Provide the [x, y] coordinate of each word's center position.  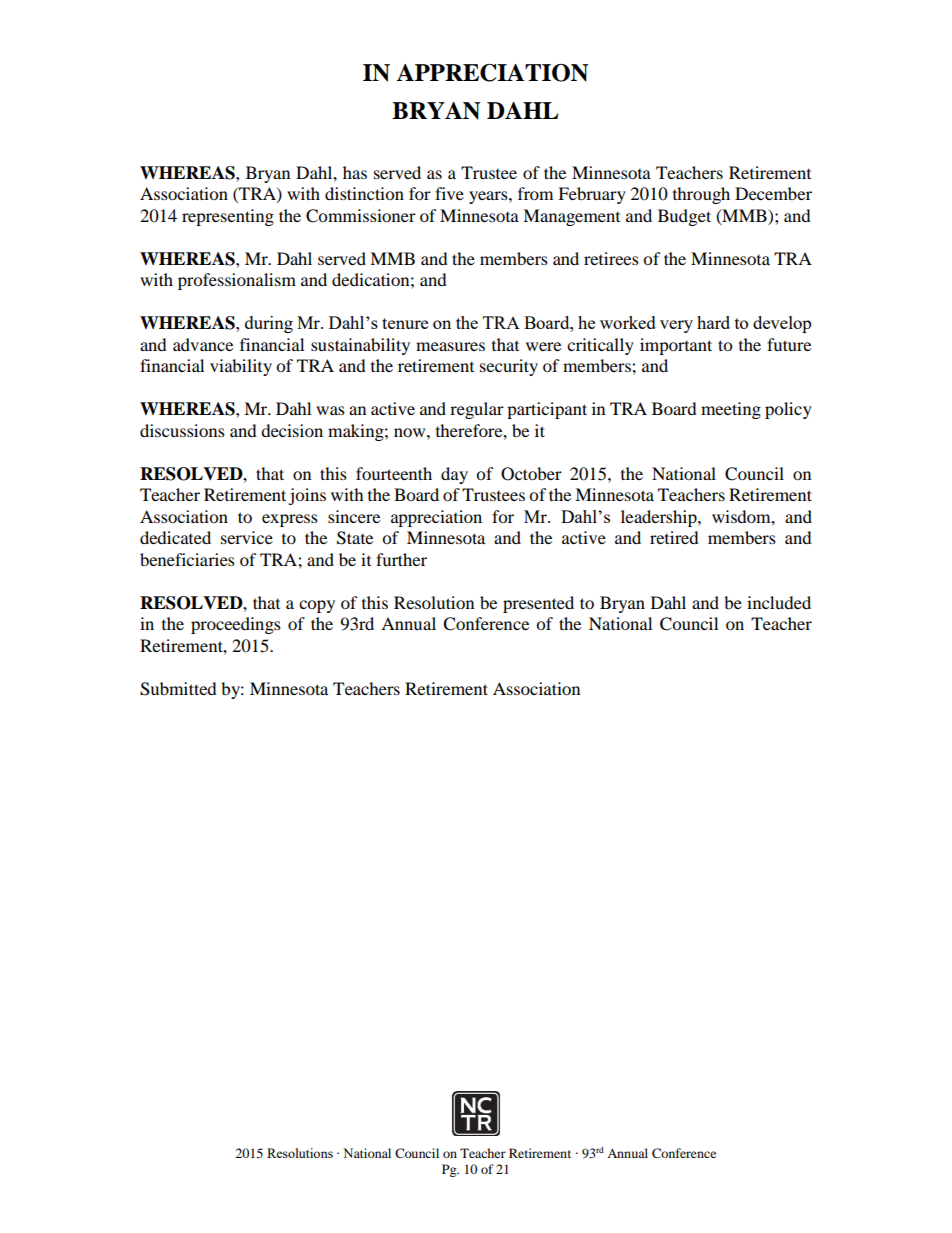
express [290, 520]
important [676, 346]
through [701, 195]
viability [241, 367]
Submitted [178, 689]
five [449, 193]
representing [228, 217]
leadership [660, 518]
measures [450, 346]
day [454, 475]
